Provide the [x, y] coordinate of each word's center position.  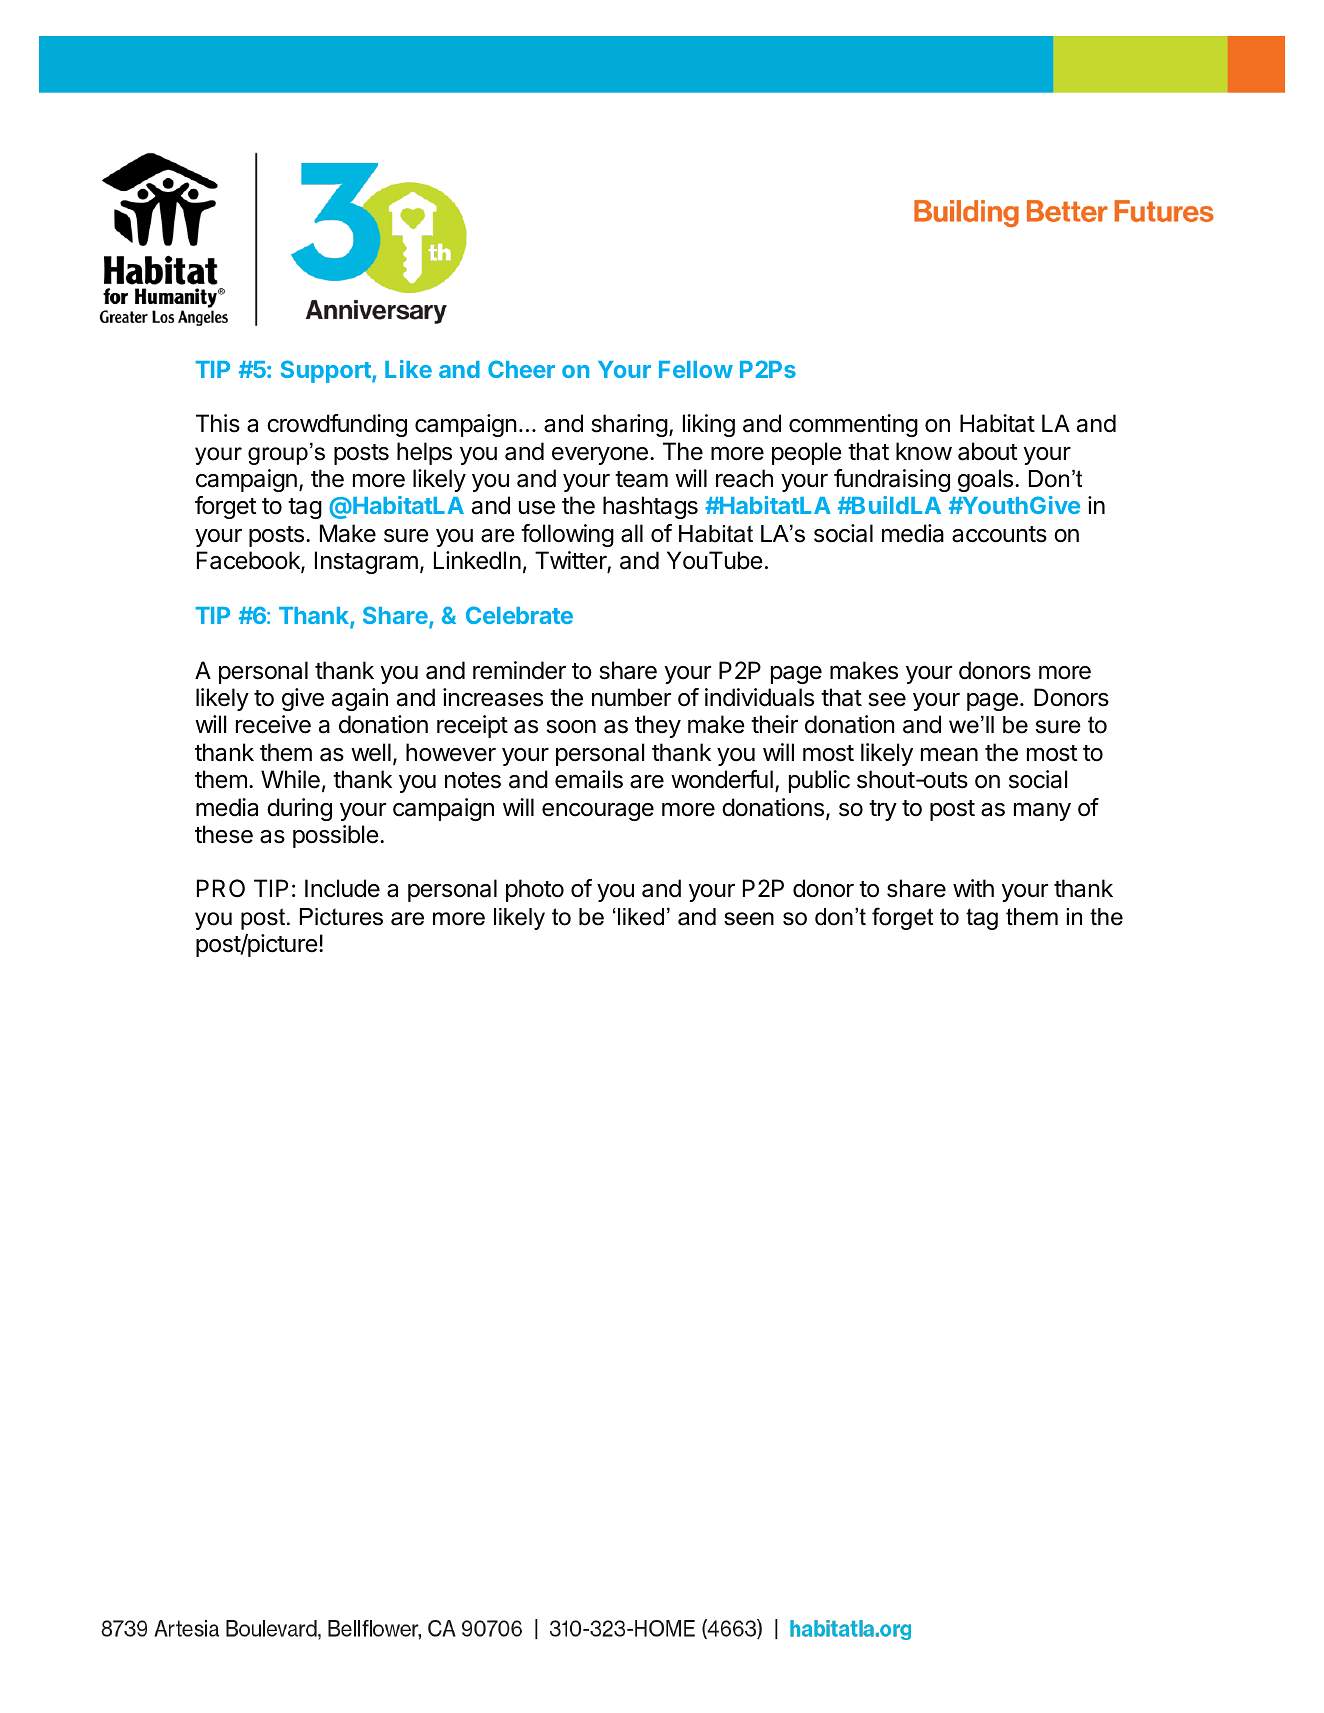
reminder [519, 670]
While [290, 779]
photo [535, 890]
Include [342, 888]
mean [949, 754]
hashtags [650, 507]
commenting [853, 425]
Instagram [366, 562]
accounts [999, 534]
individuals [759, 697]
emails [589, 779]
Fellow [696, 369]
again [360, 699]
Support [327, 371]
